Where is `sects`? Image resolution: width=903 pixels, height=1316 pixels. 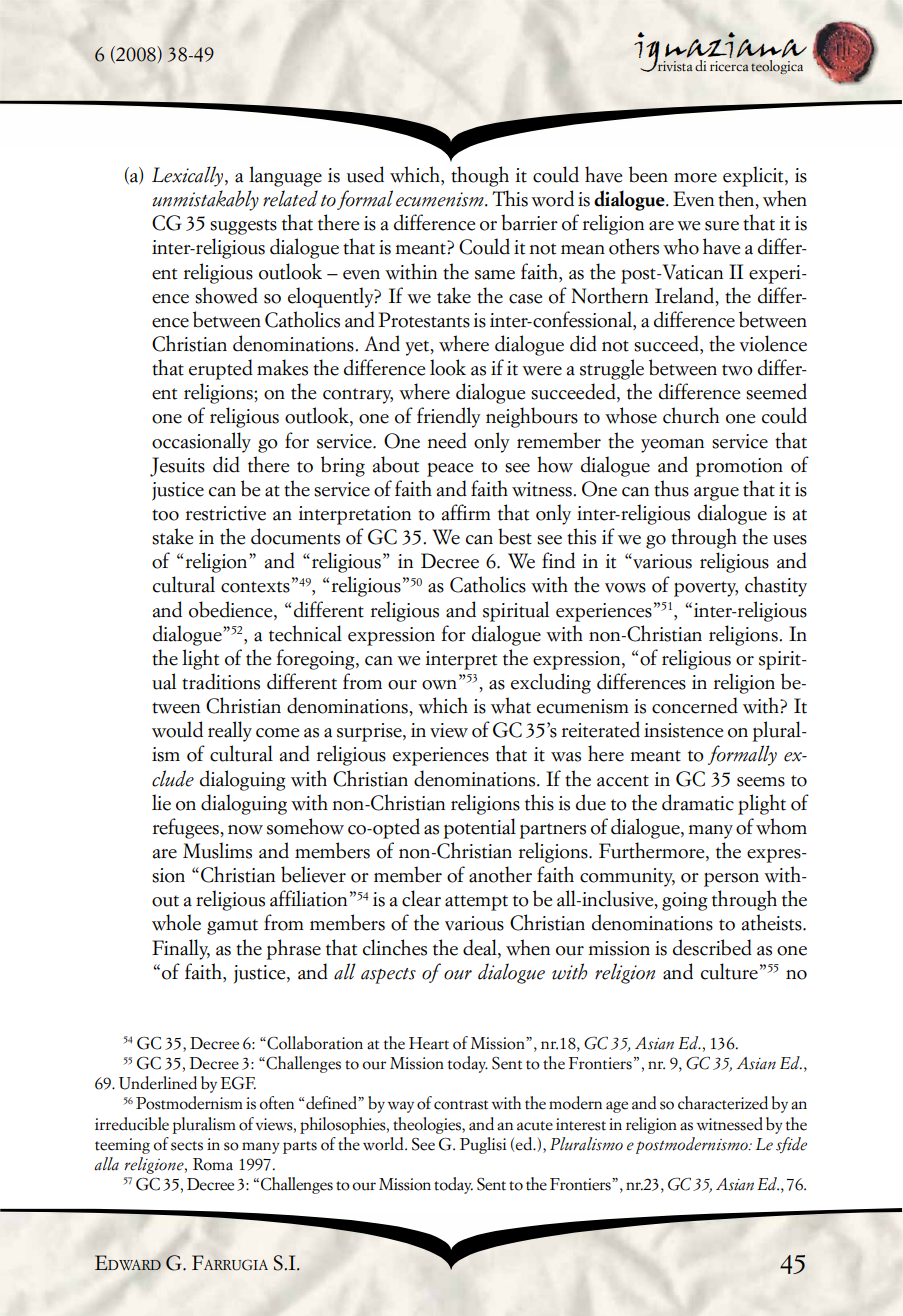
sects is located at coordinates (187, 1146).
